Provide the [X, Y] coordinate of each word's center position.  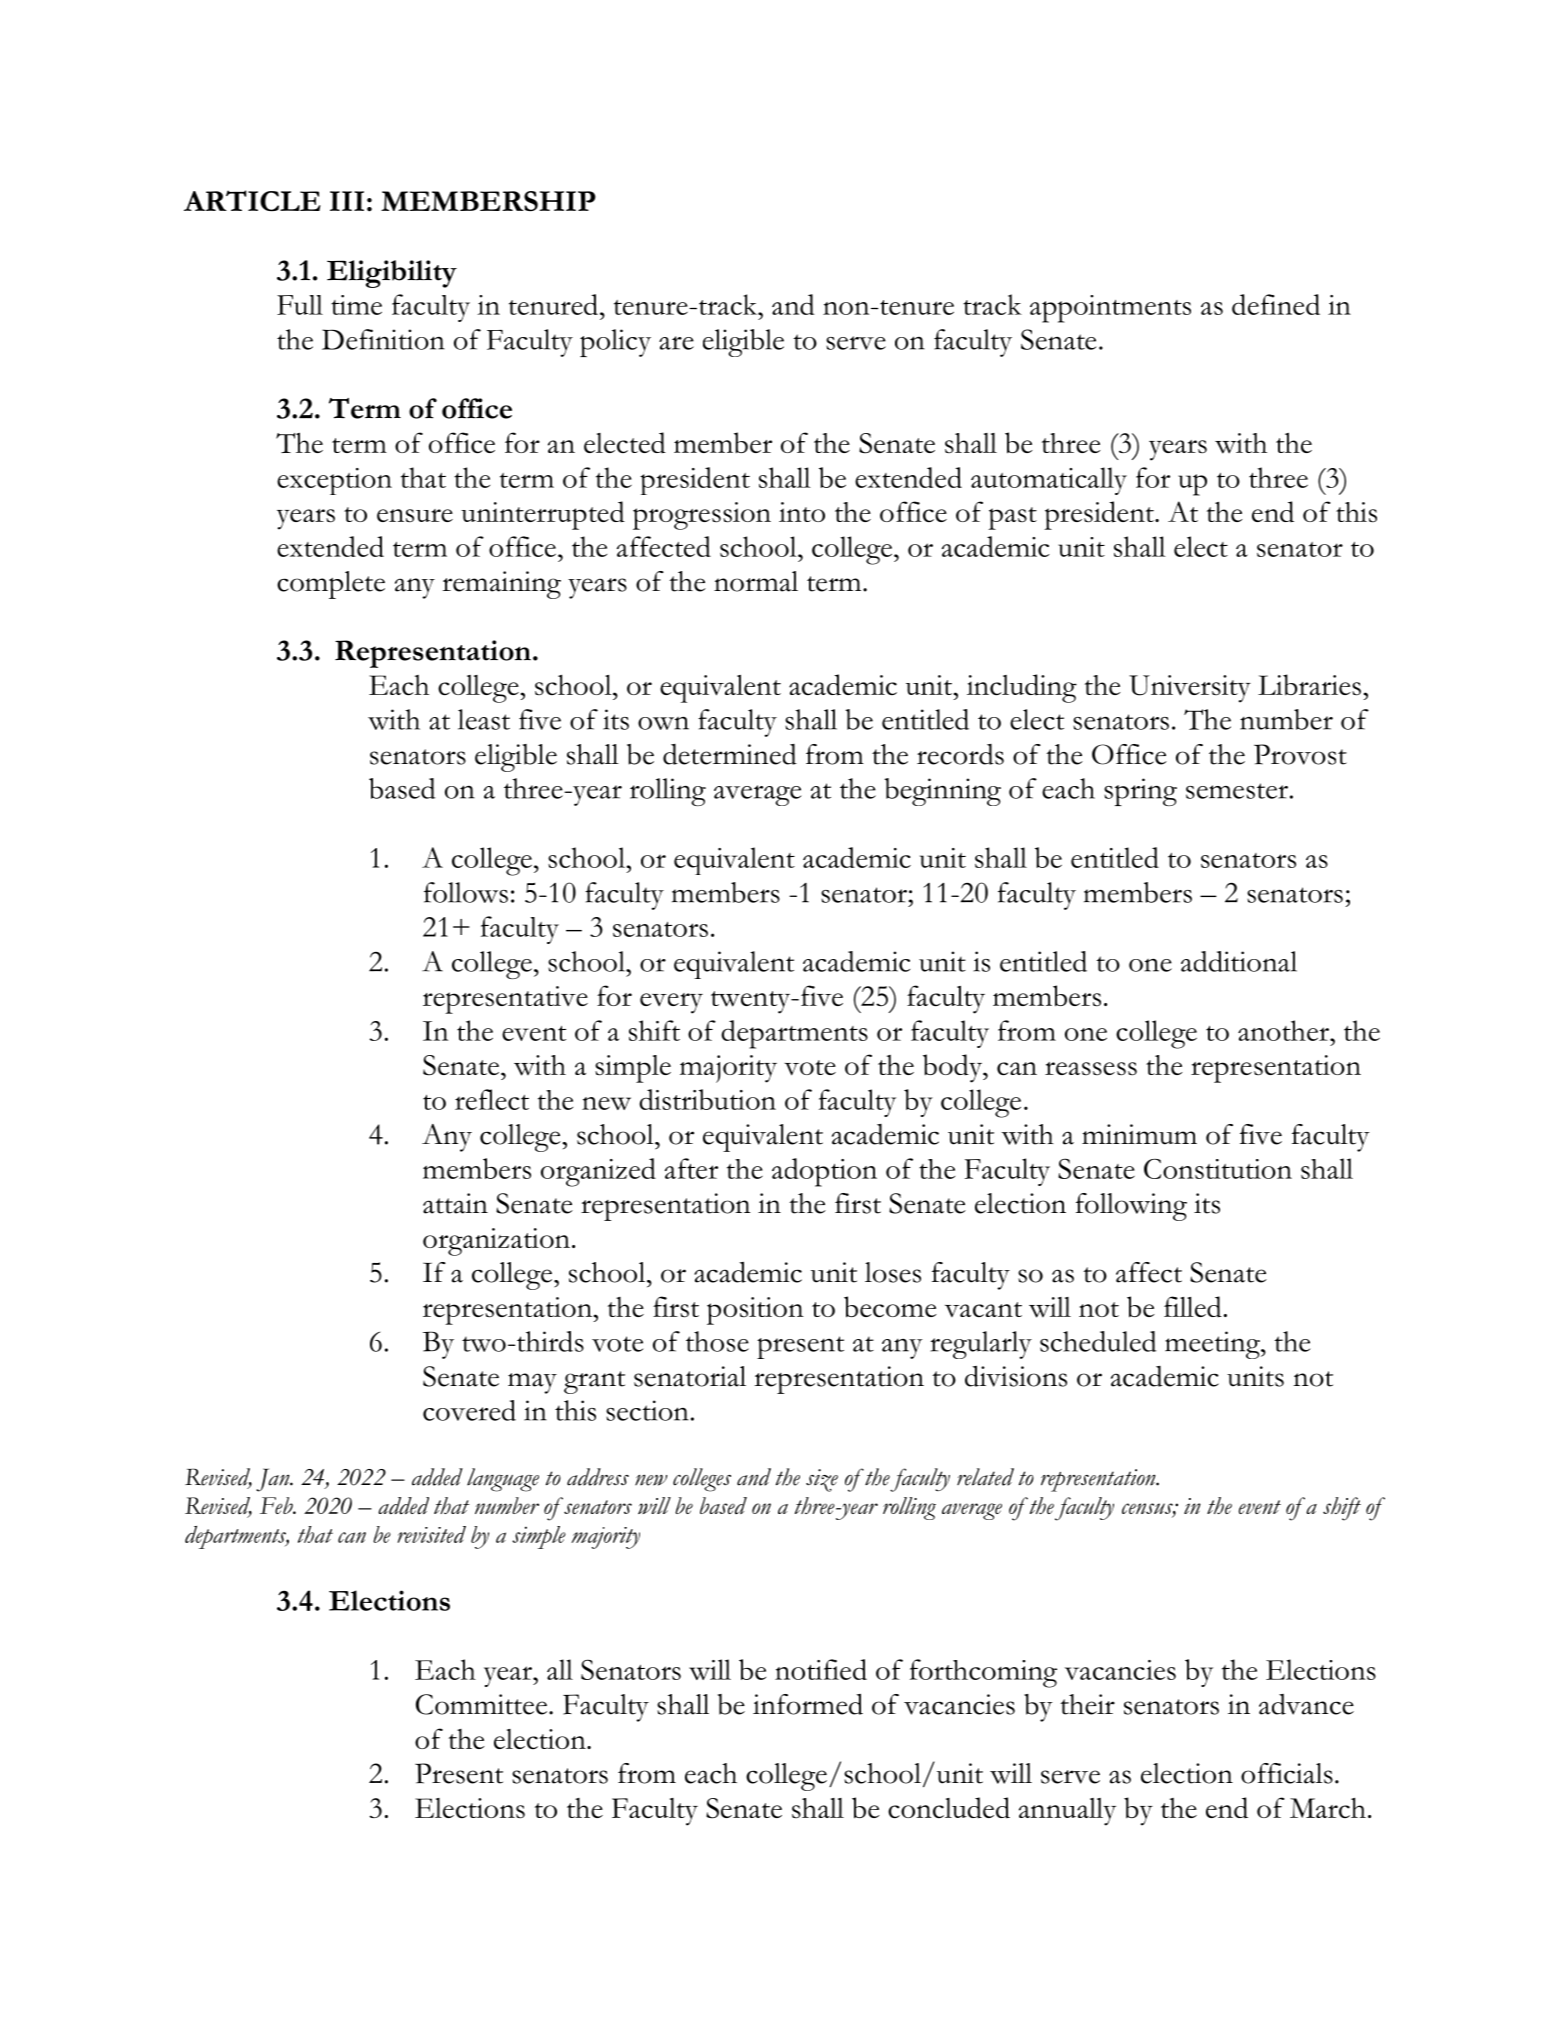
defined [1276, 304]
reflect [492, 1099]
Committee [481, 1704]
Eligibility [392, 274]
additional [1239, 961]
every [671, 1003]
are [676, 343]
